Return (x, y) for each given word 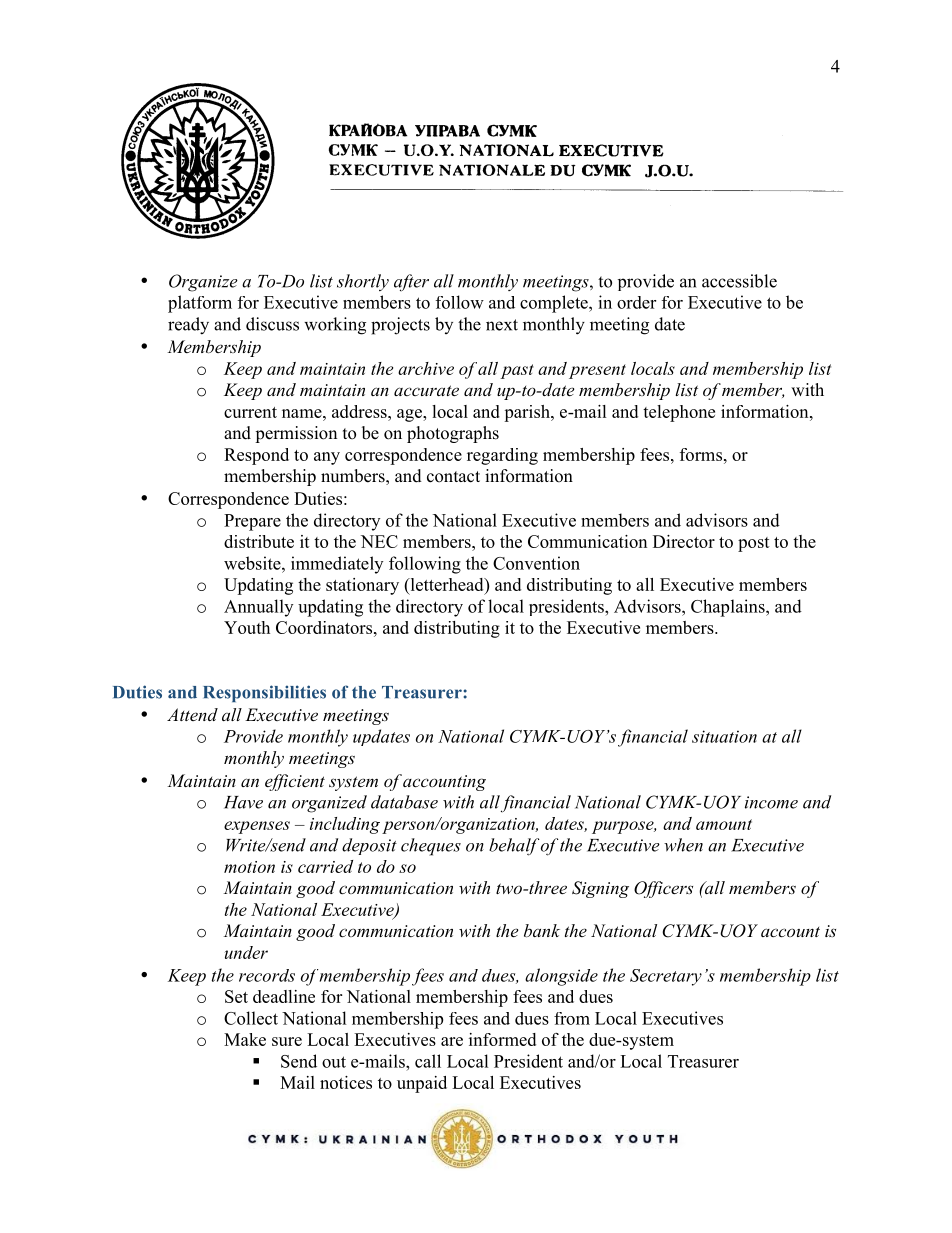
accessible (739, 281)
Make (245, 1039)
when (683, 845)
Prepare (252, 522)
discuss (272, 324)
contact (453, 477)
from (572, 1018)
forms (701, 454)
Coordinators (325, 627)
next (502, 325)
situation (724, 736)
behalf (514, 847)
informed (502, 1039)
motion (249, 867)
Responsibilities (264, 693)
